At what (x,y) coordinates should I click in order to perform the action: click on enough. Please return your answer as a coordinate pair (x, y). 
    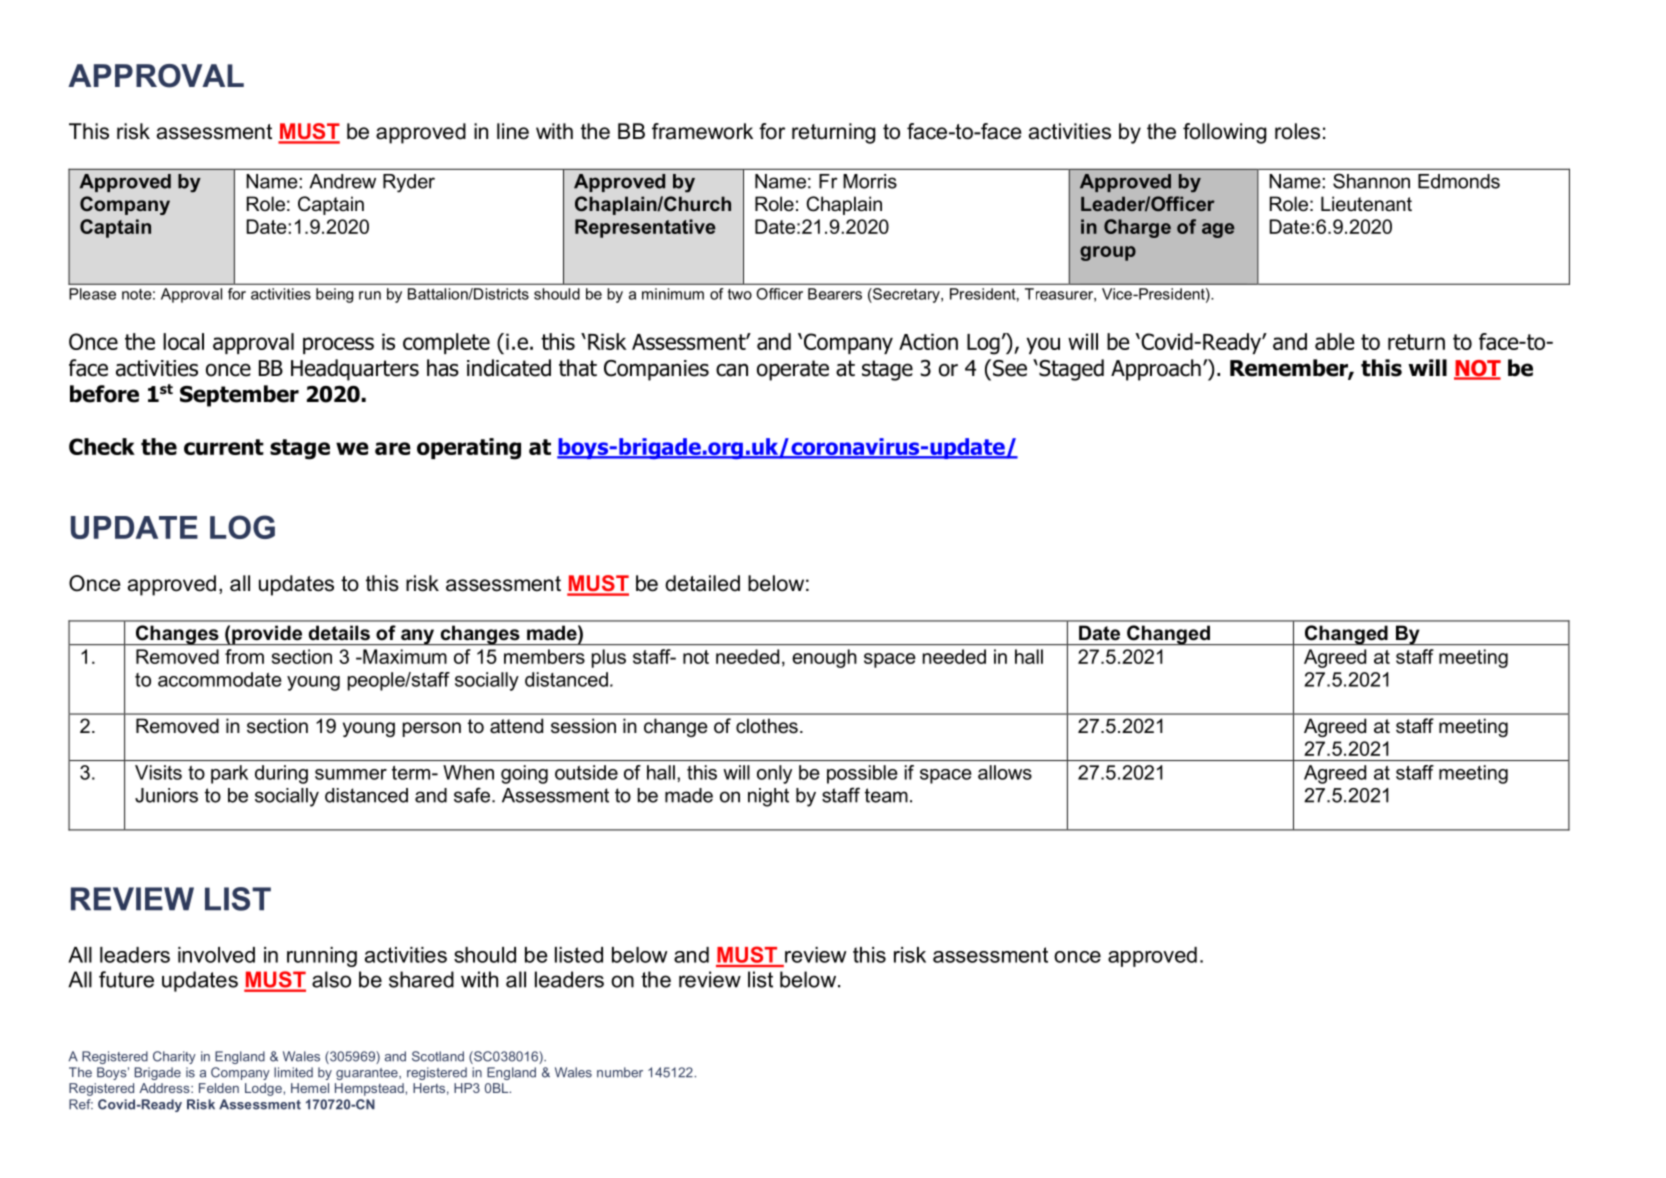
    Looking at the image, I should click on (824, 658).
